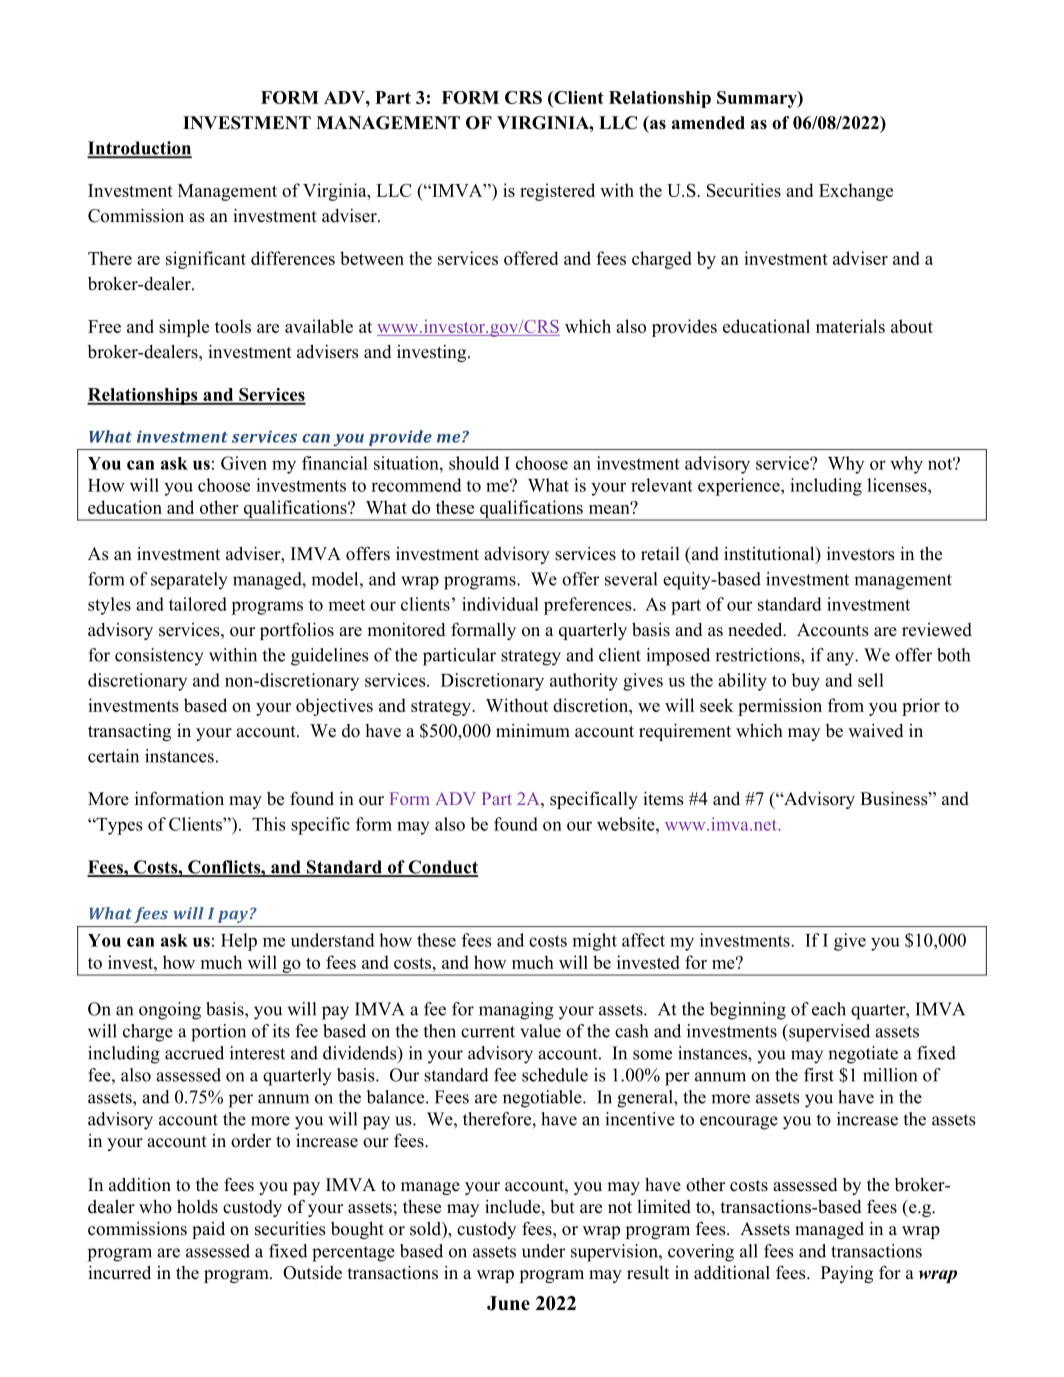 The width and height of the screenshot is (1064, 1377). Describe the element at coordinates (208, 1230) in the screenshot. I see `paid` at that location.
